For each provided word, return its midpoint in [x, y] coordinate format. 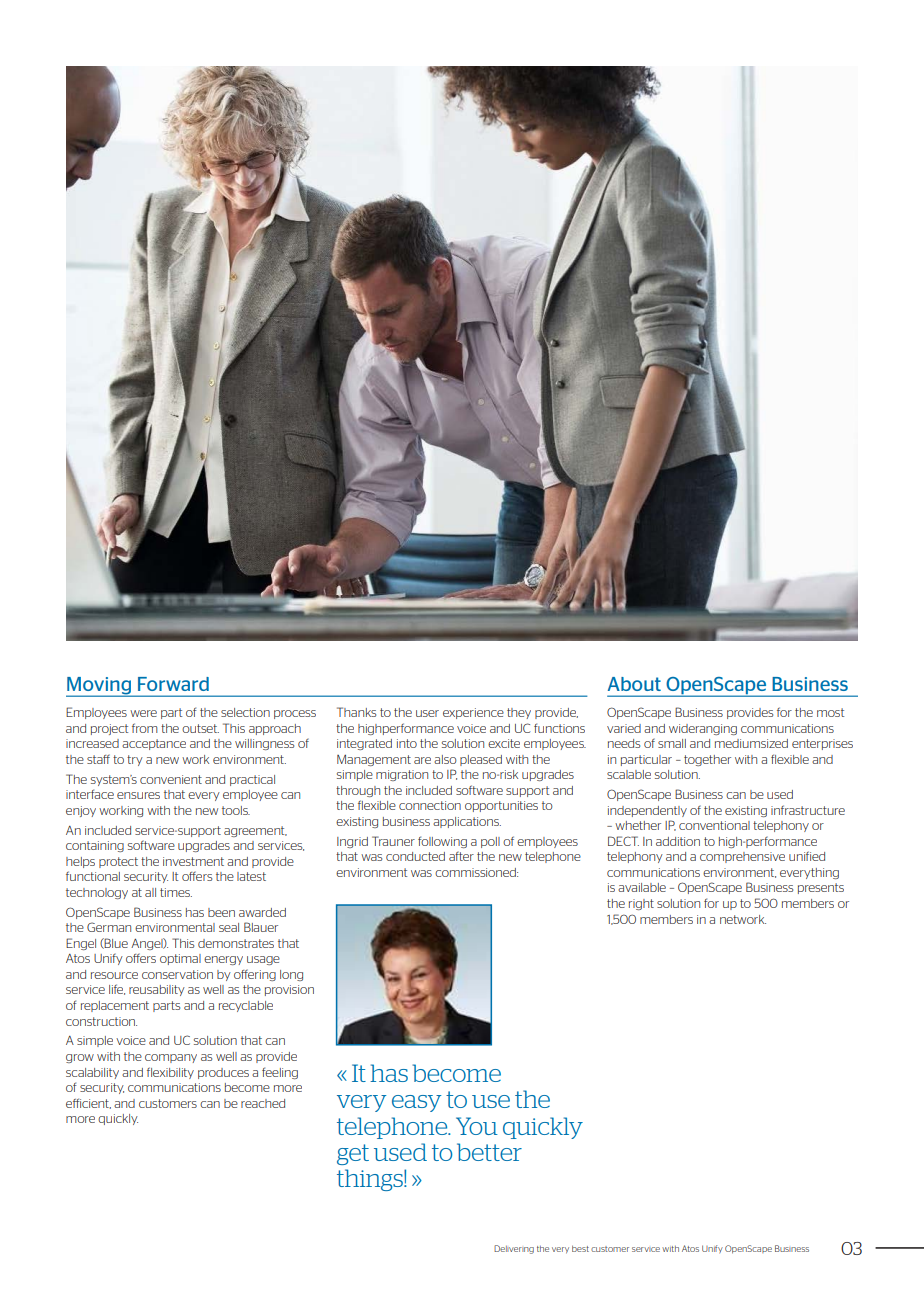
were [143, 713]
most [830, 712]
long [291, 975]
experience [473, 713]
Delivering [514, 1249]
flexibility [170, 1073]
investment [193, 861]
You [477, 1126]
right [641, 904]
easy [416, 1103]
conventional [714, 825]
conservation [177, 974]
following [442, 842]
